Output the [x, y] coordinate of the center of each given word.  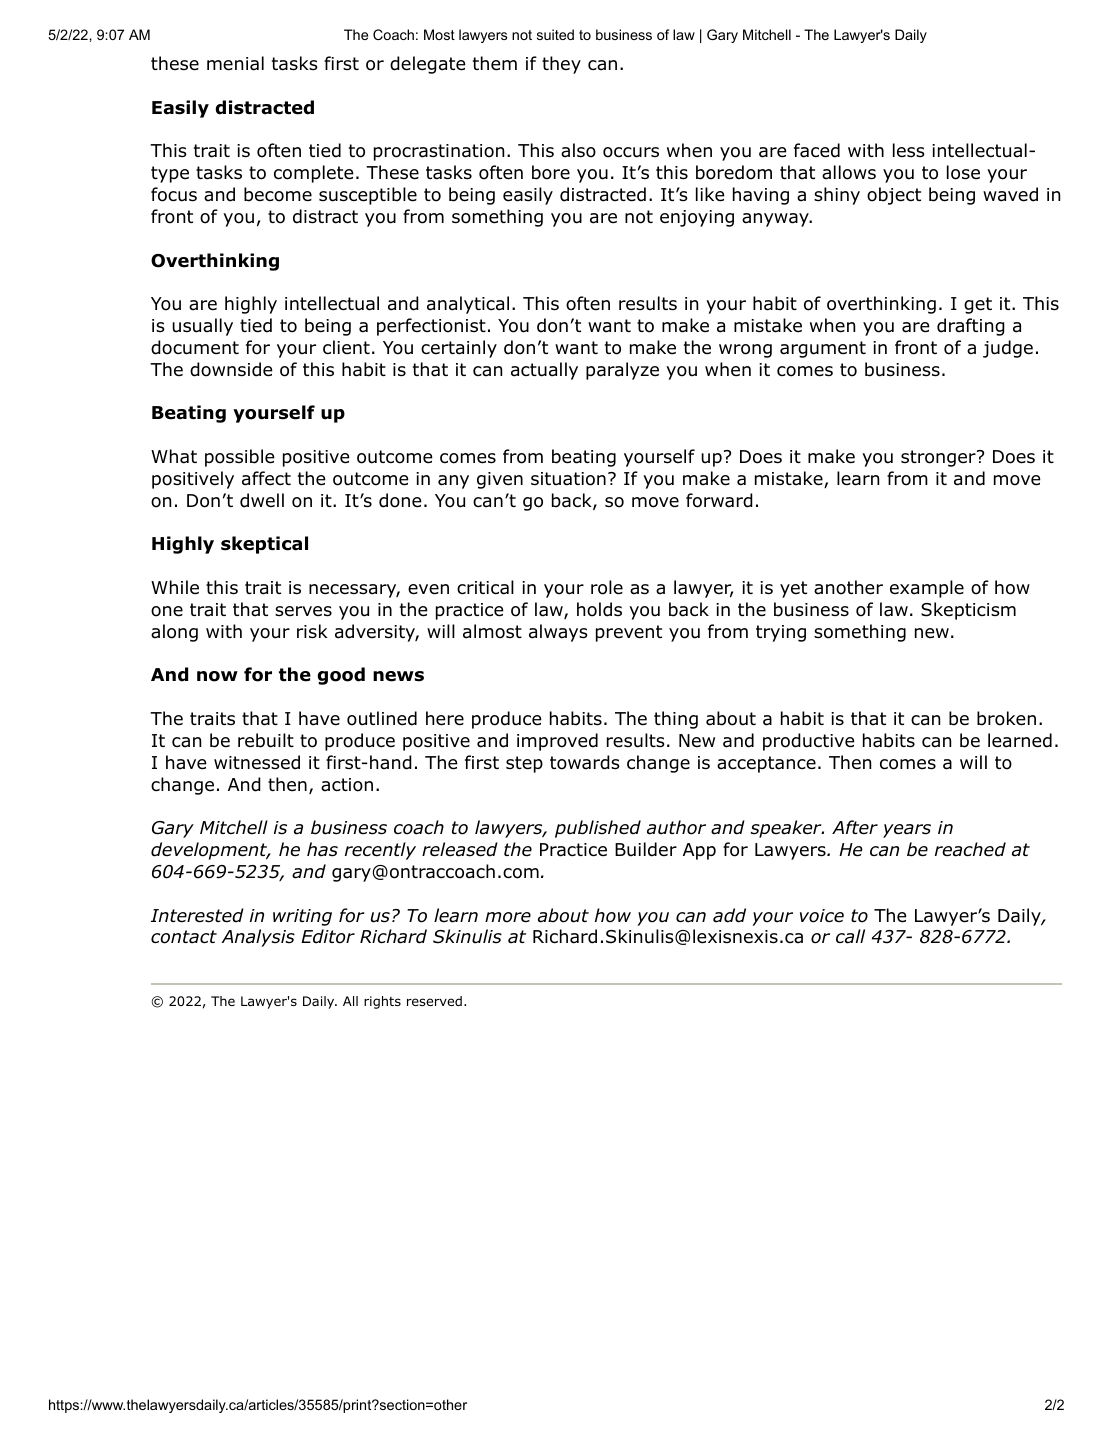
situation [568, 479]
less [909, 150]
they [561, 65]
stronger [939, 458]
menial [235, 63]
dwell [262, 500]
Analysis [258, 938]
